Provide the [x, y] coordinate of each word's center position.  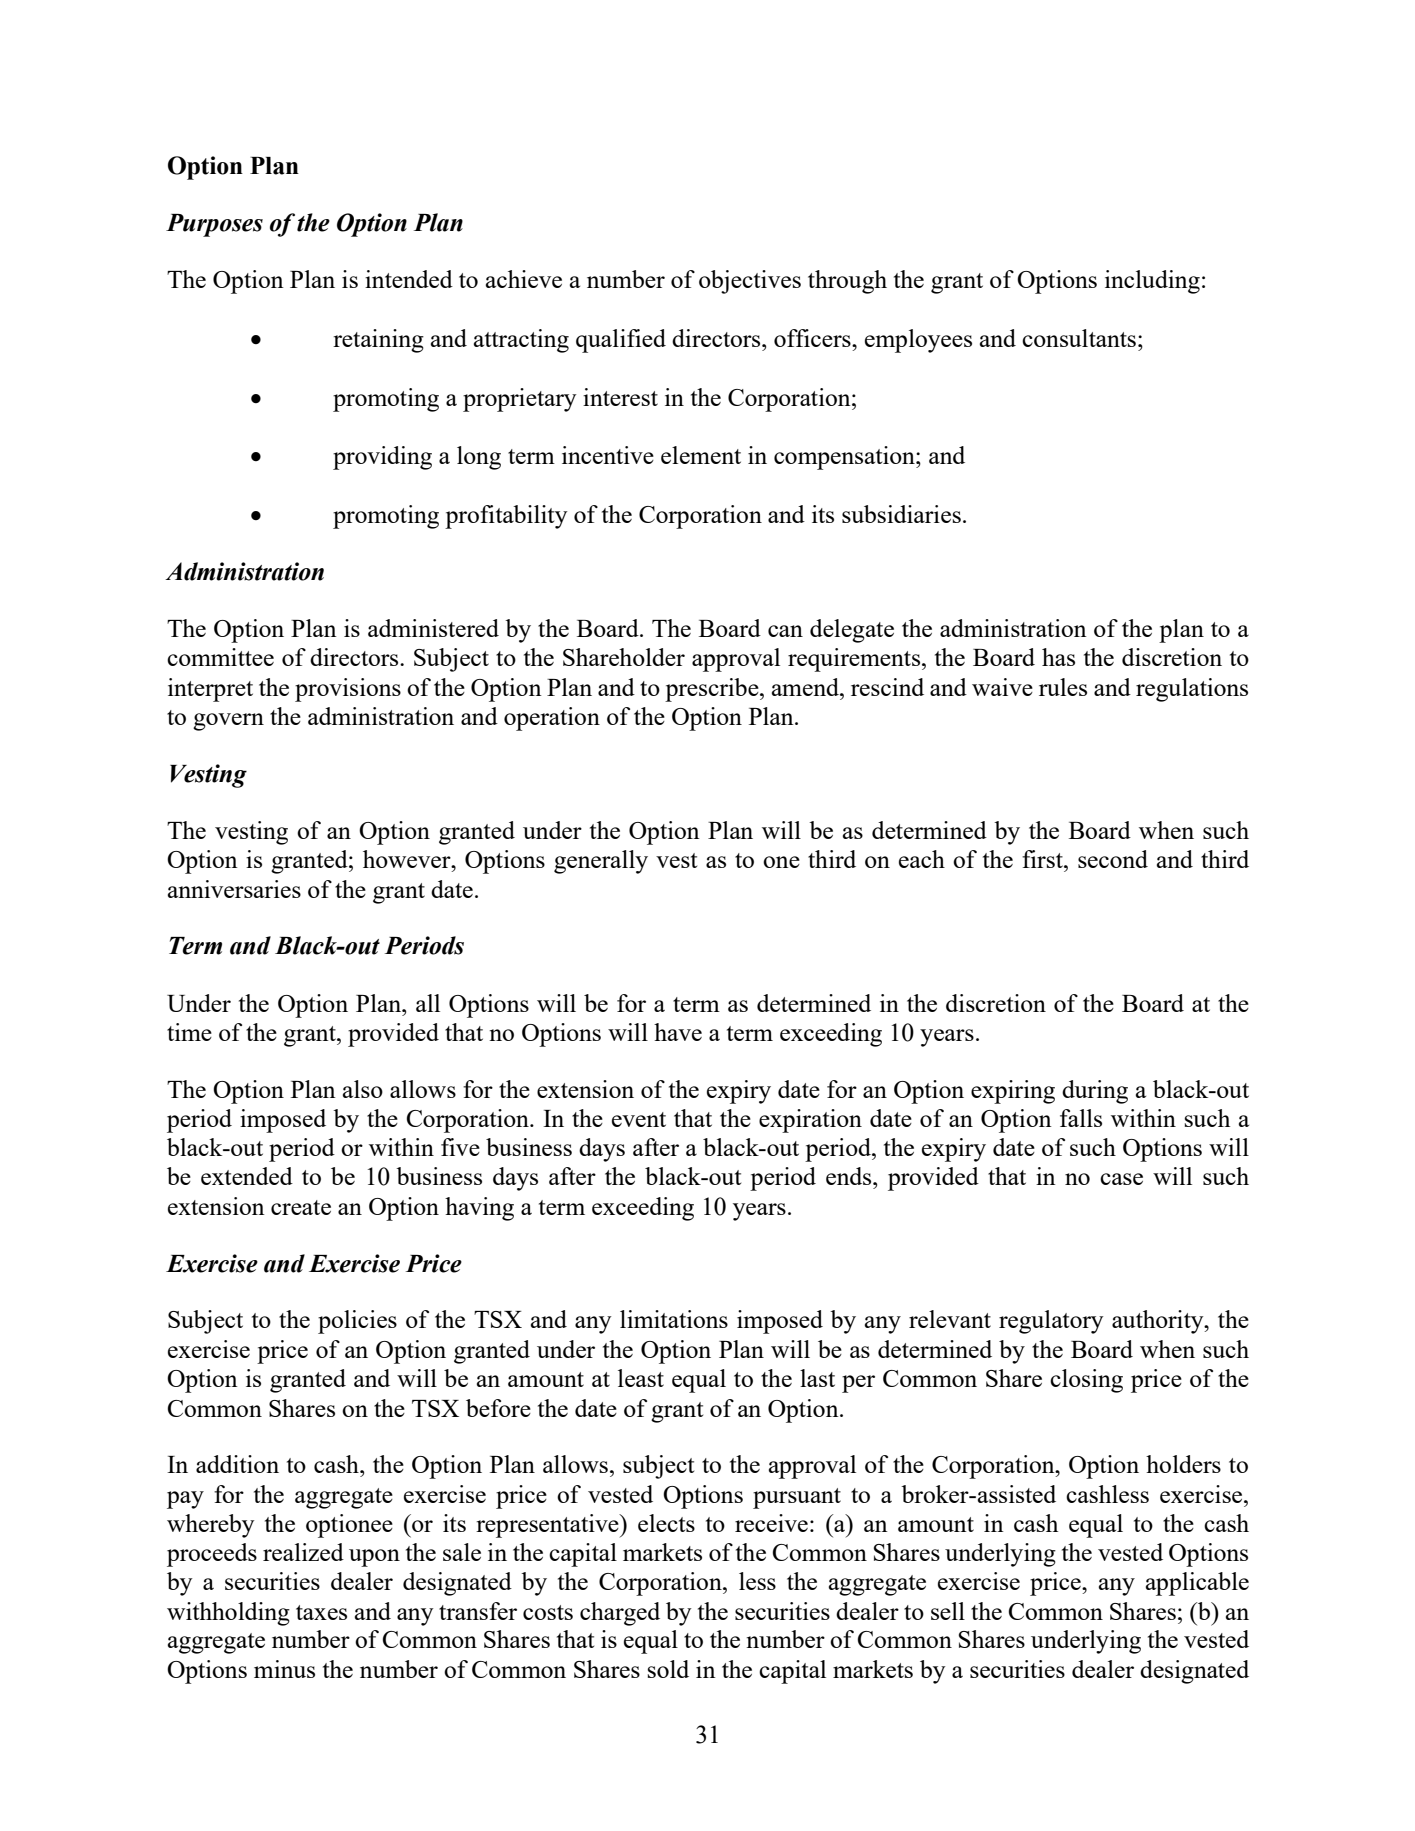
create [301, 1207]
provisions [348, 690]
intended [409, 279]
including [1152, 282]
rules [1063, 687]
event [639, 1119]
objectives [750, 282]
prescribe [713, 690]
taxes [321, 1612]
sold [668, 1669]
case [1121, 1179]
